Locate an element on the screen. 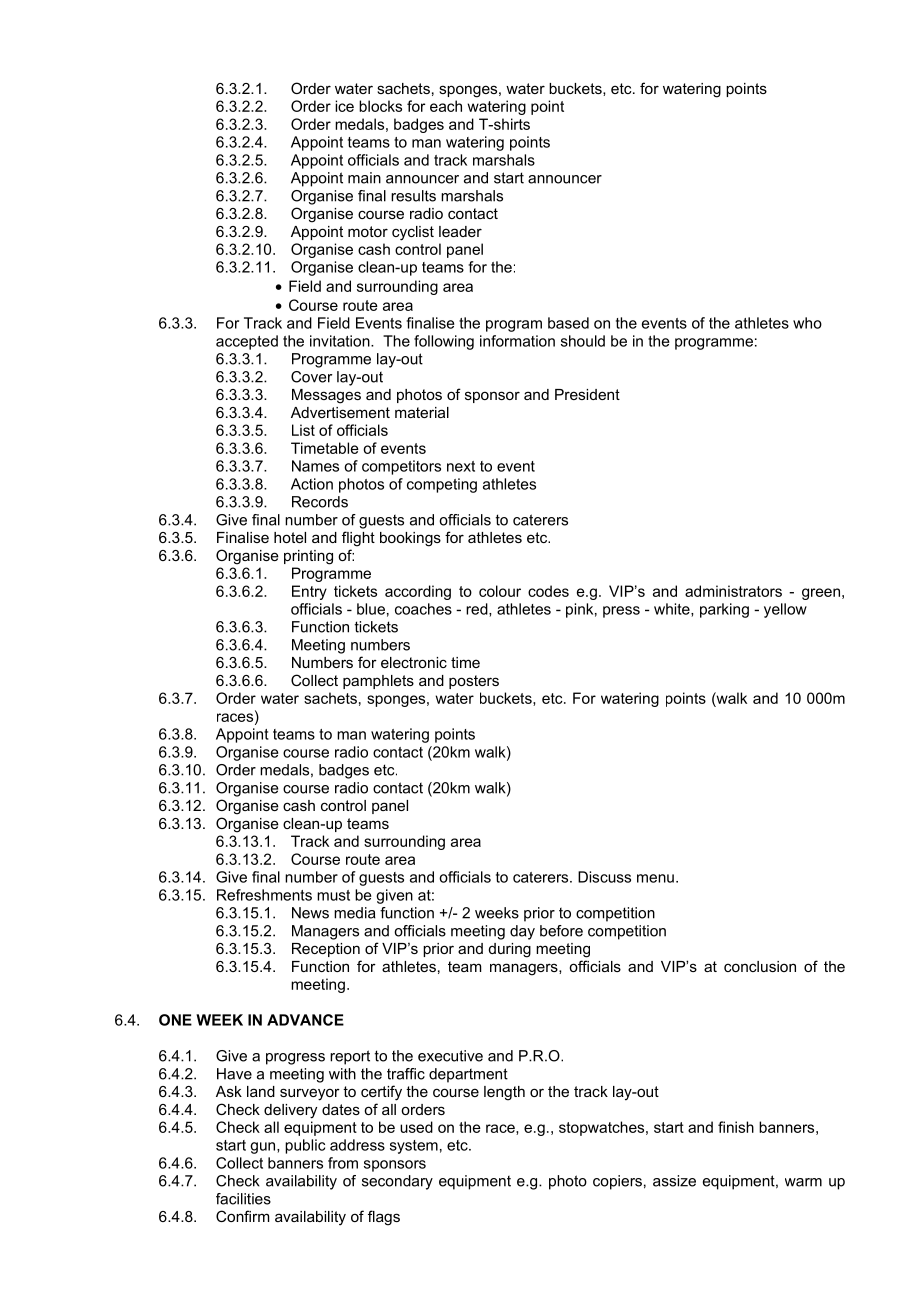 Image resolution: width=924 pixels, height=1307 pixels. colour is located at coordinates (500, 591).
